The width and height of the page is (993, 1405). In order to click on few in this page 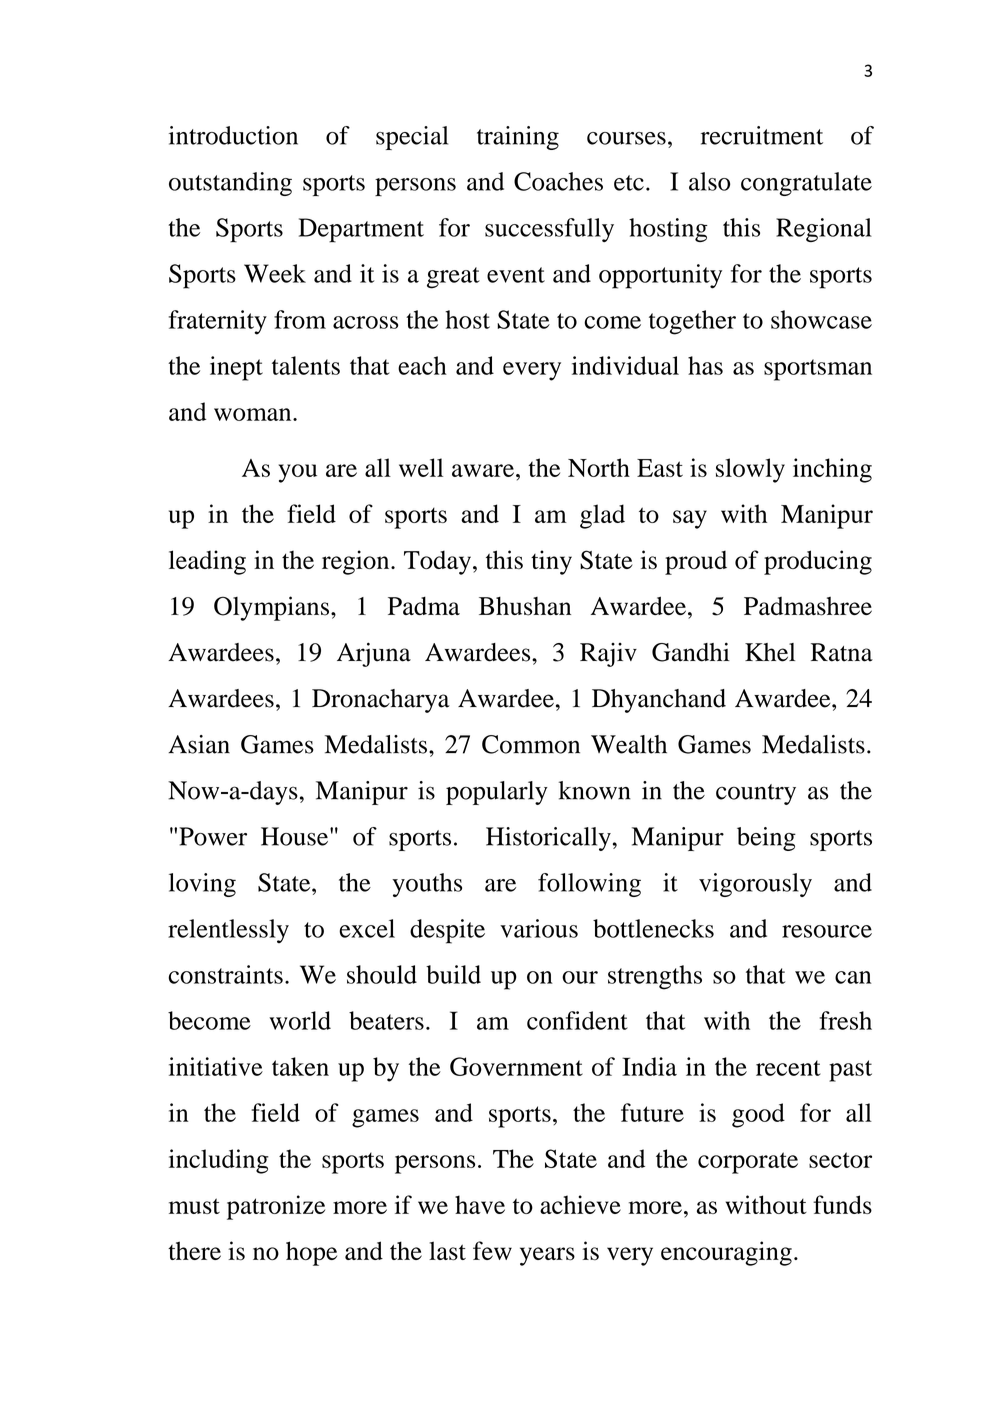, I will do `click(492, 1250)`.
